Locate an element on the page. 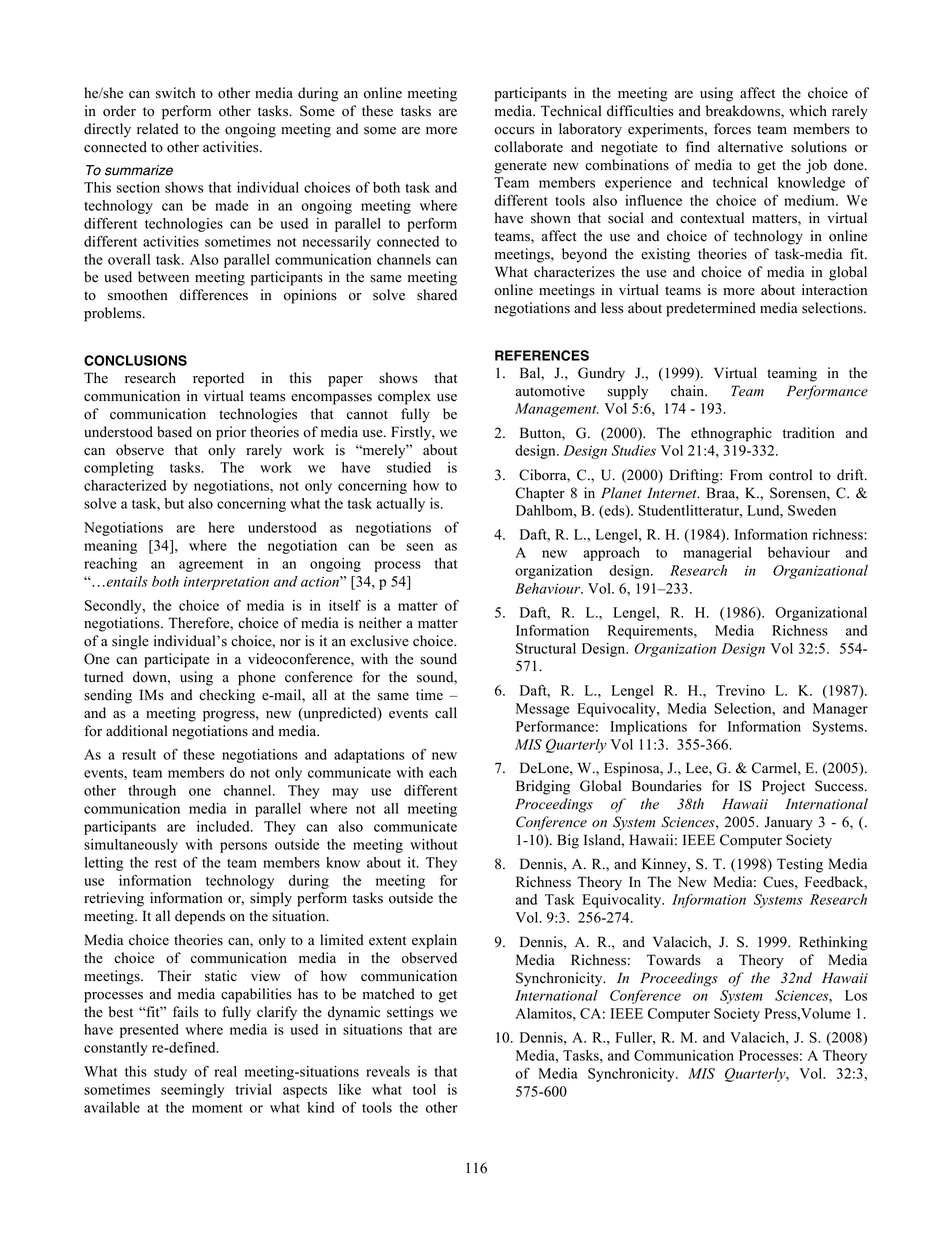 The height and width of the page is (1233, 952). Trevino is located at coordinates (740, 690).
